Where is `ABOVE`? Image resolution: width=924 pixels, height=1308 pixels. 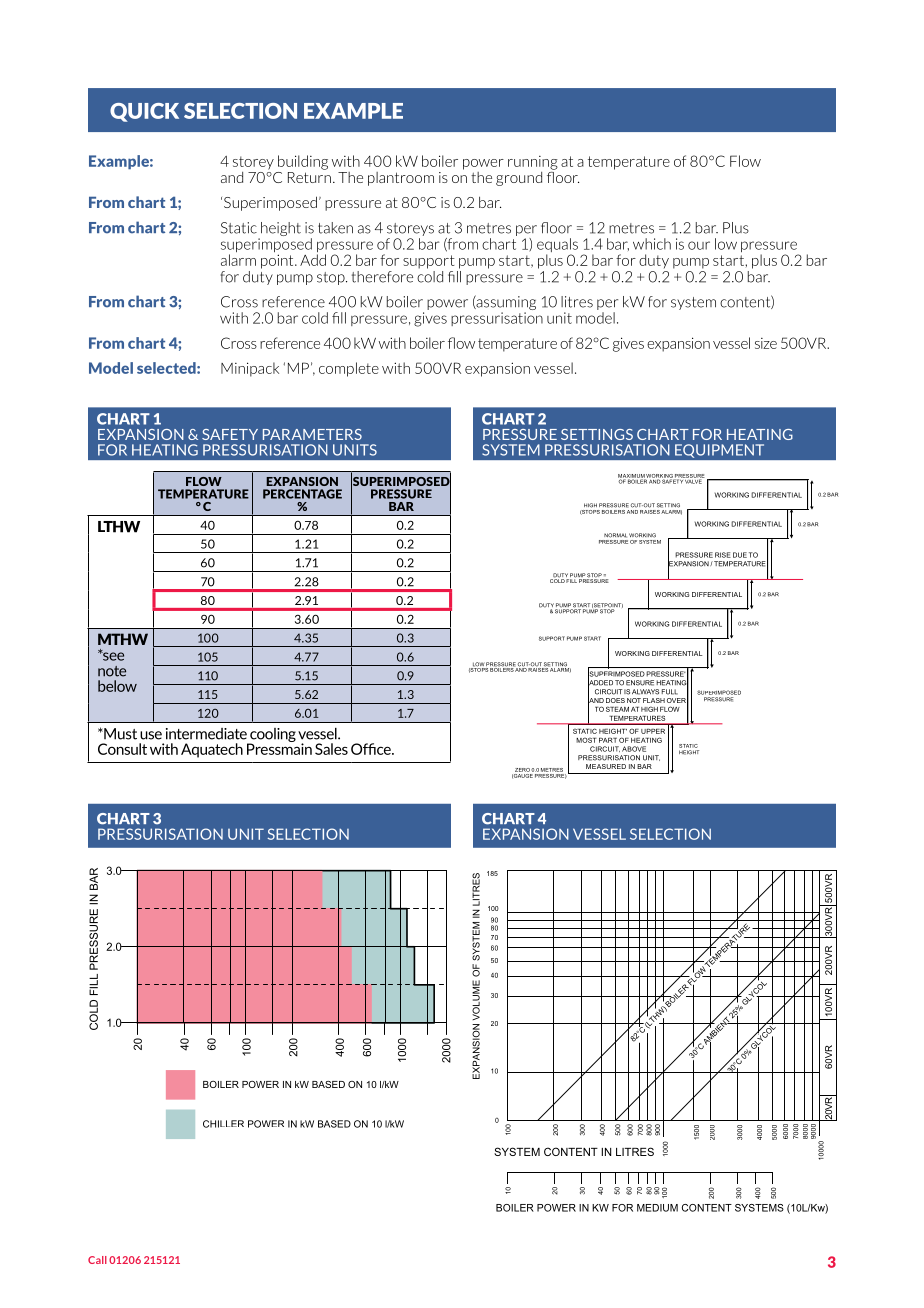 ABOVE is located at coordinates (634, 749).
